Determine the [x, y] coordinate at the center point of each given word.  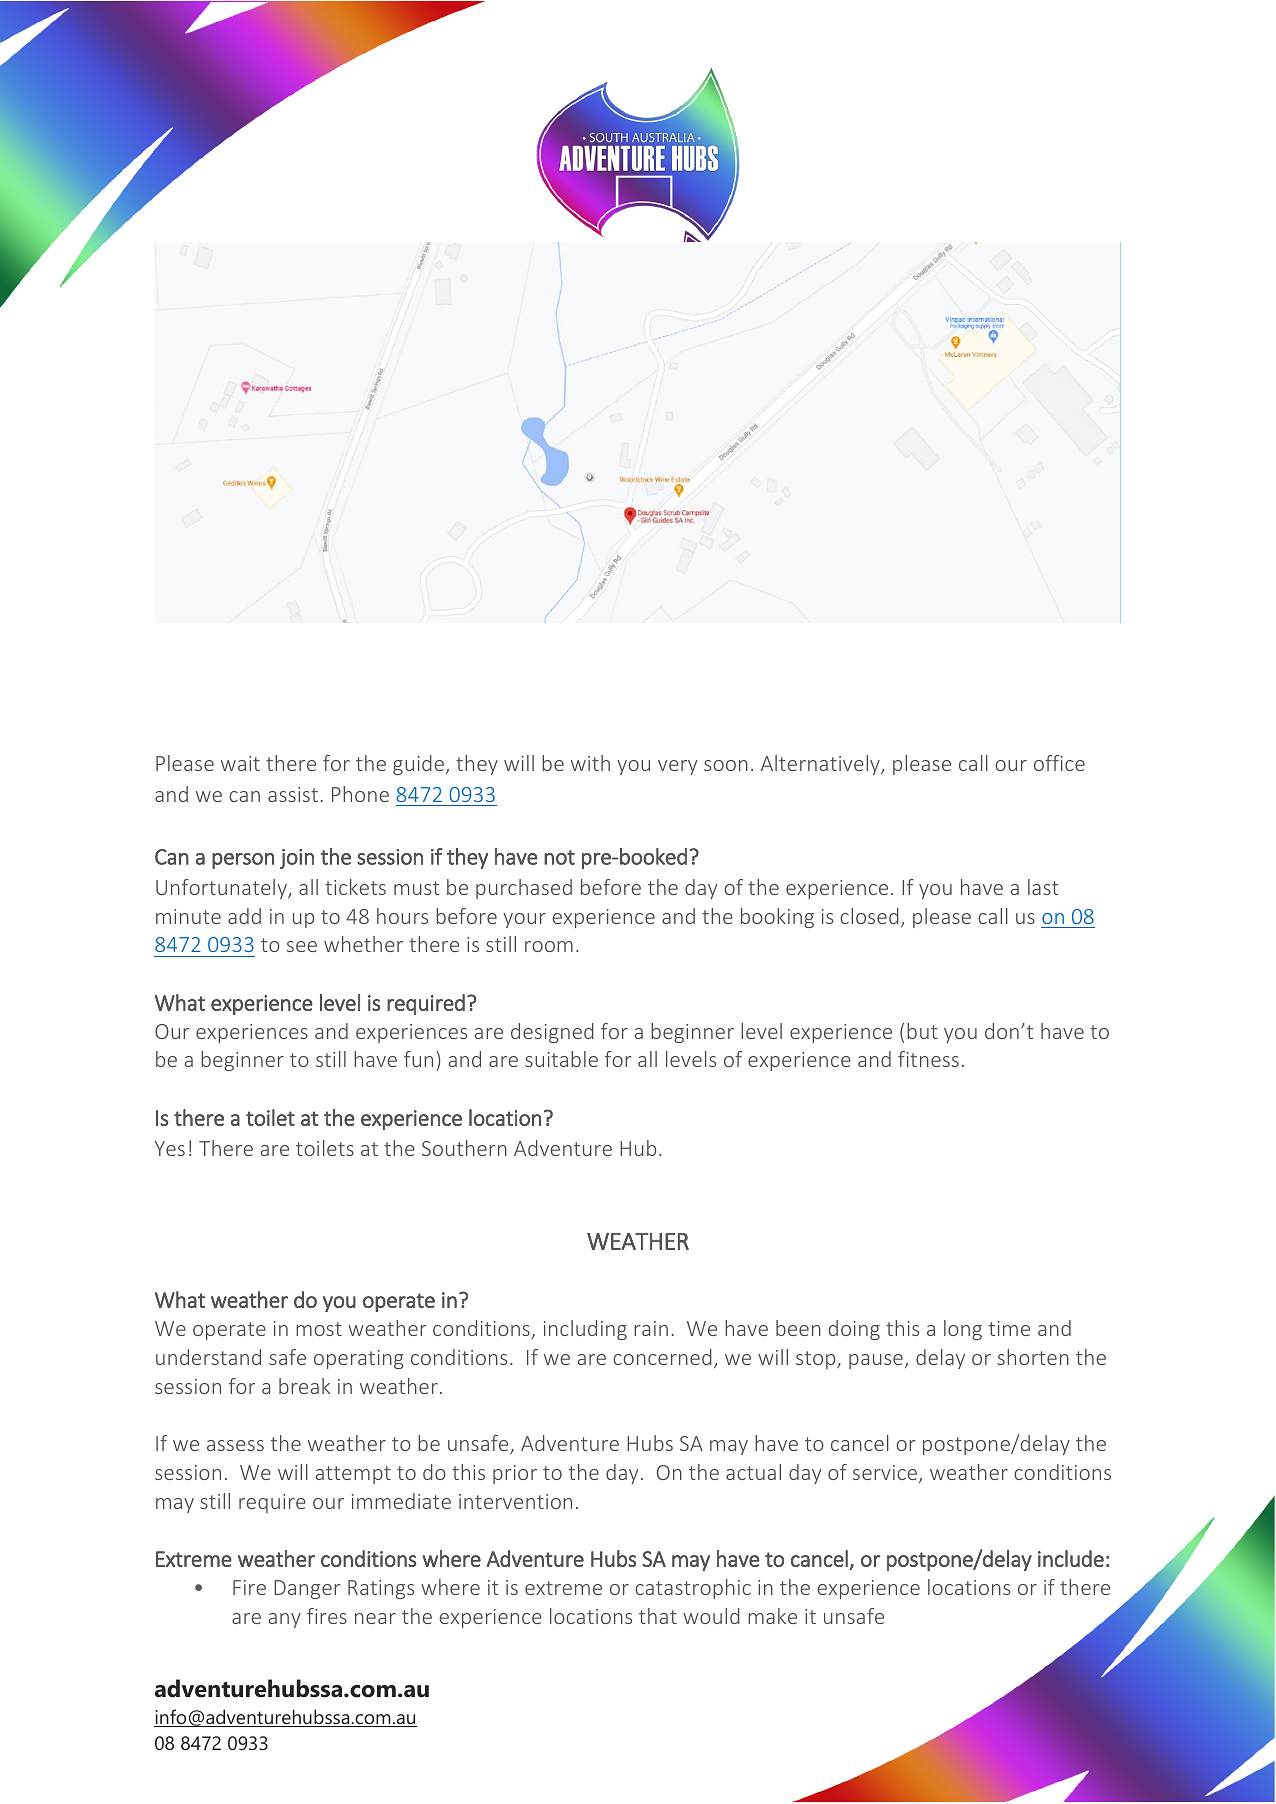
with [590, 763]
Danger [307, 1589]
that [658, 1616]
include [1071, 1558]
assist [293, 794]
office [1059, 763]
